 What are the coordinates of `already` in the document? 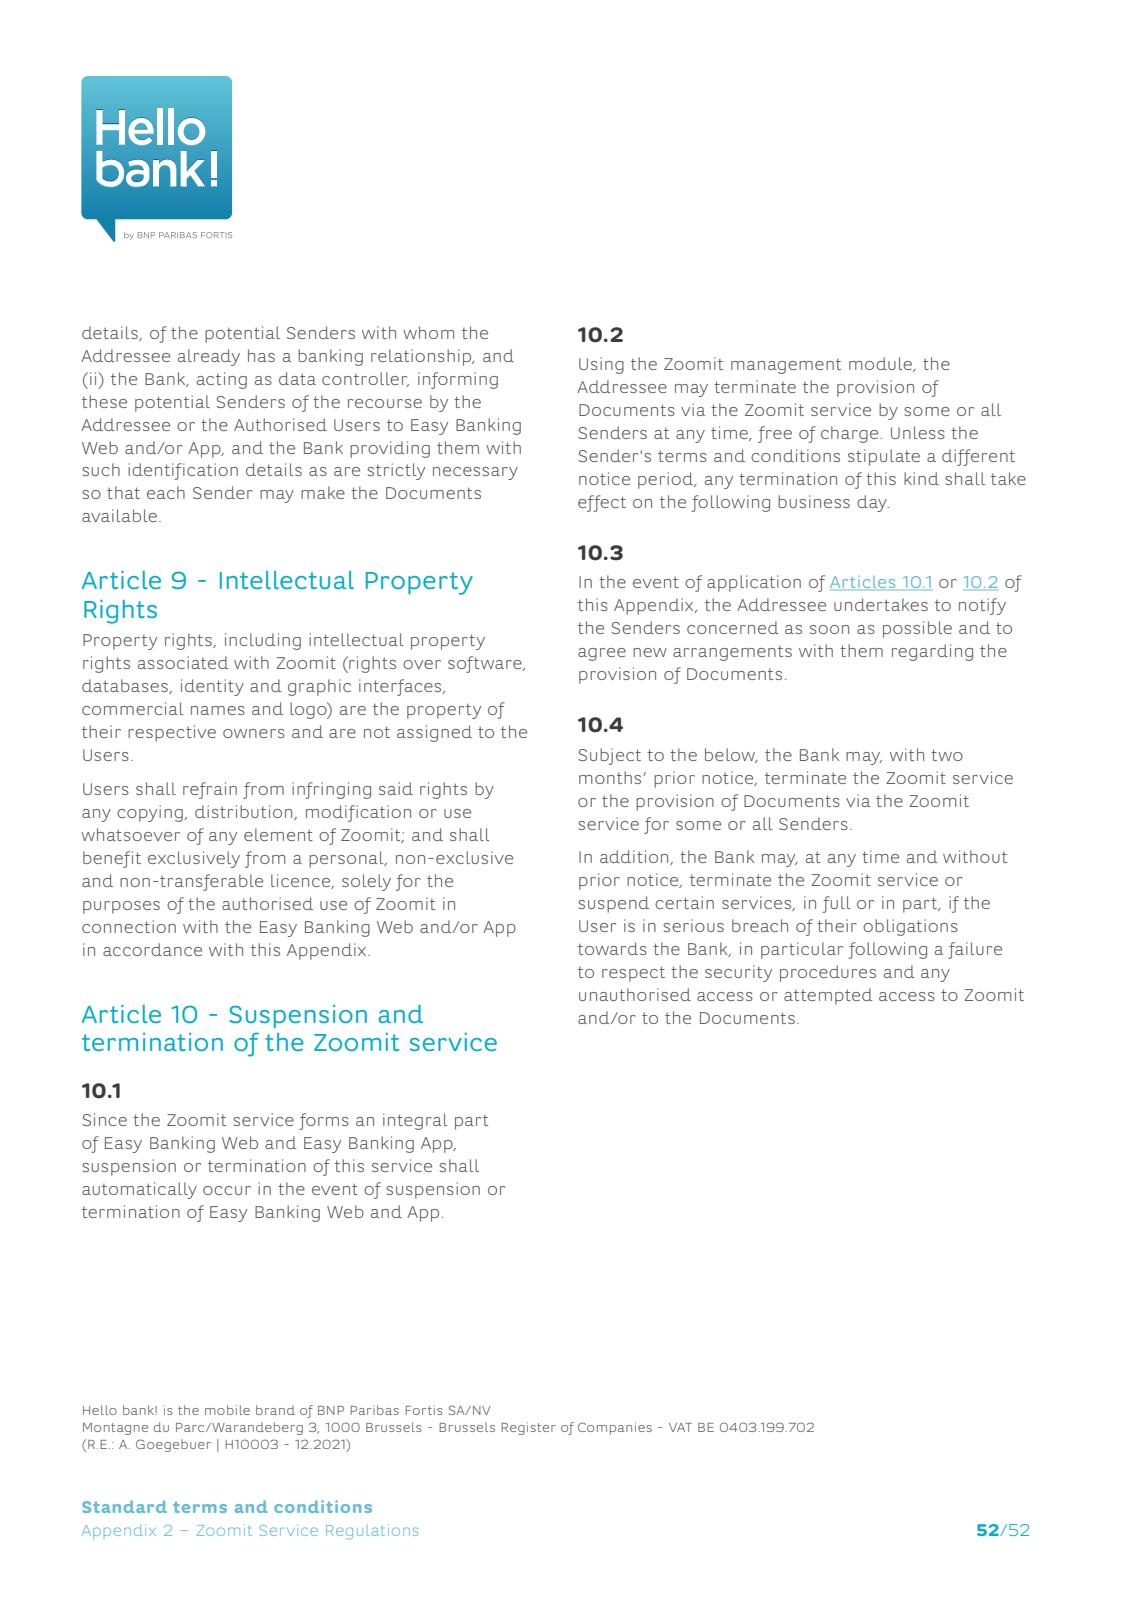 It's located at (209, 357).
